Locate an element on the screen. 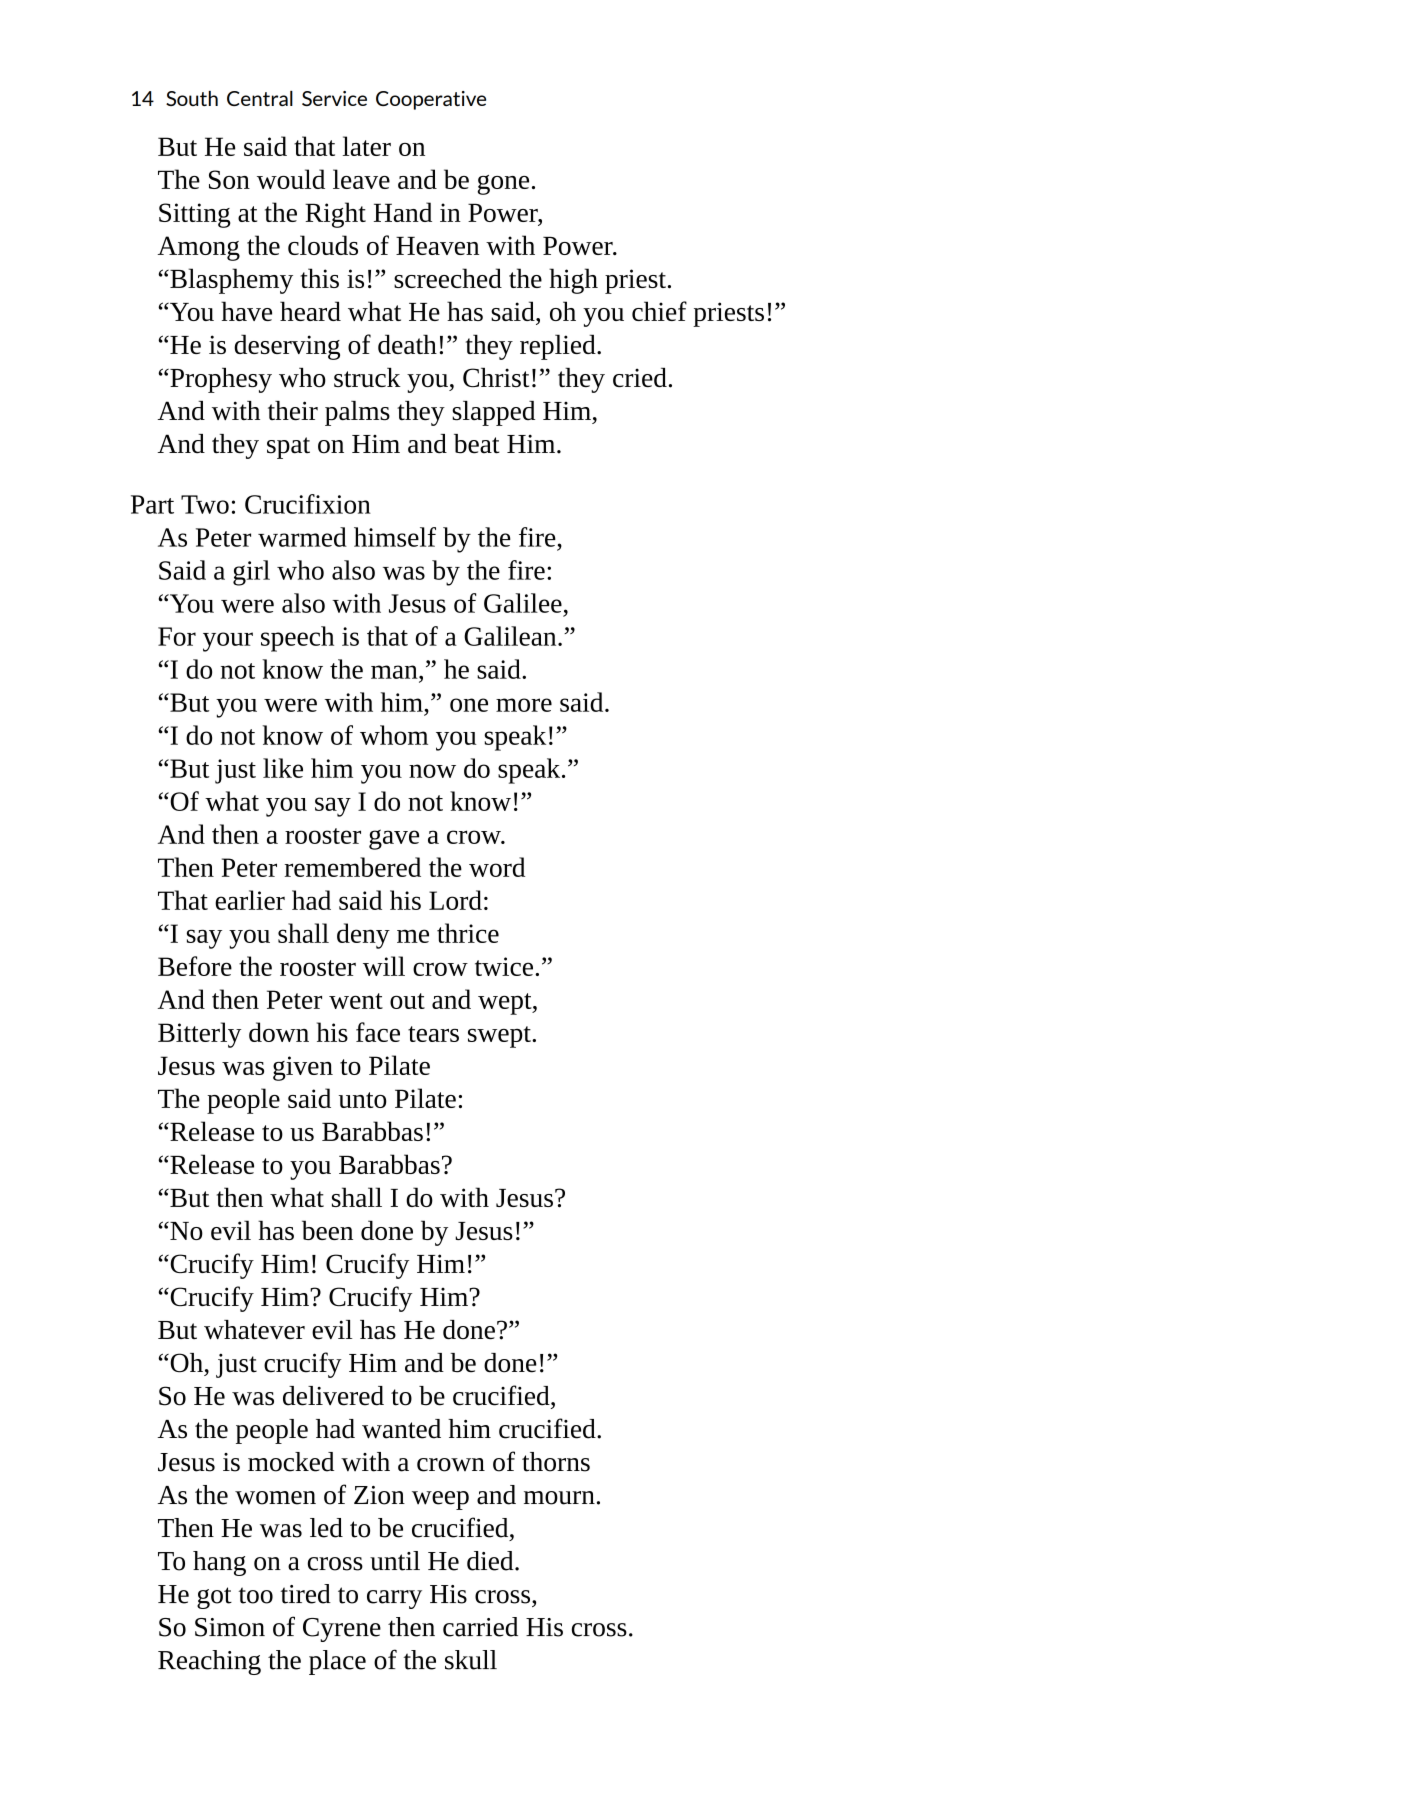 Image resolution: width=1403 pixels, height=1816 pixels. unto is located at coordinates (362, 1100).
